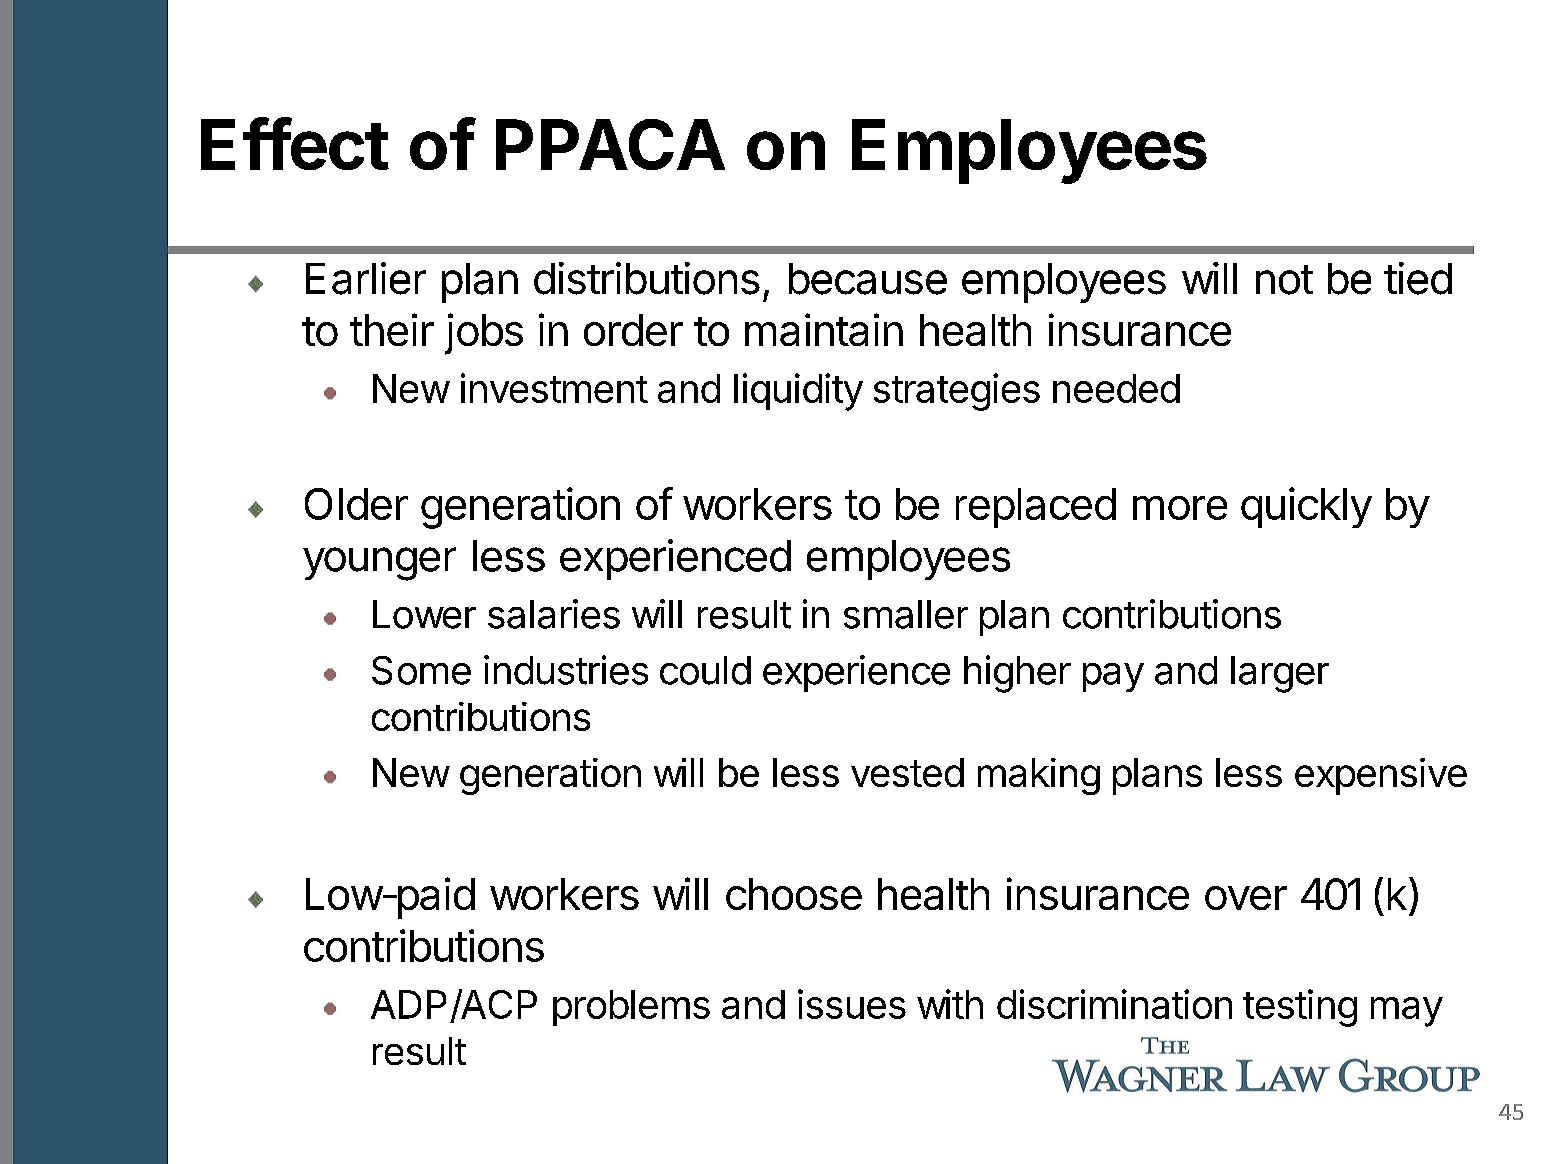 Image resolution: width=1552 pixels, height=1164 pixels. Describe the element at coordinates (852, 1004) in the screenshot. I see `issues` at that location.
